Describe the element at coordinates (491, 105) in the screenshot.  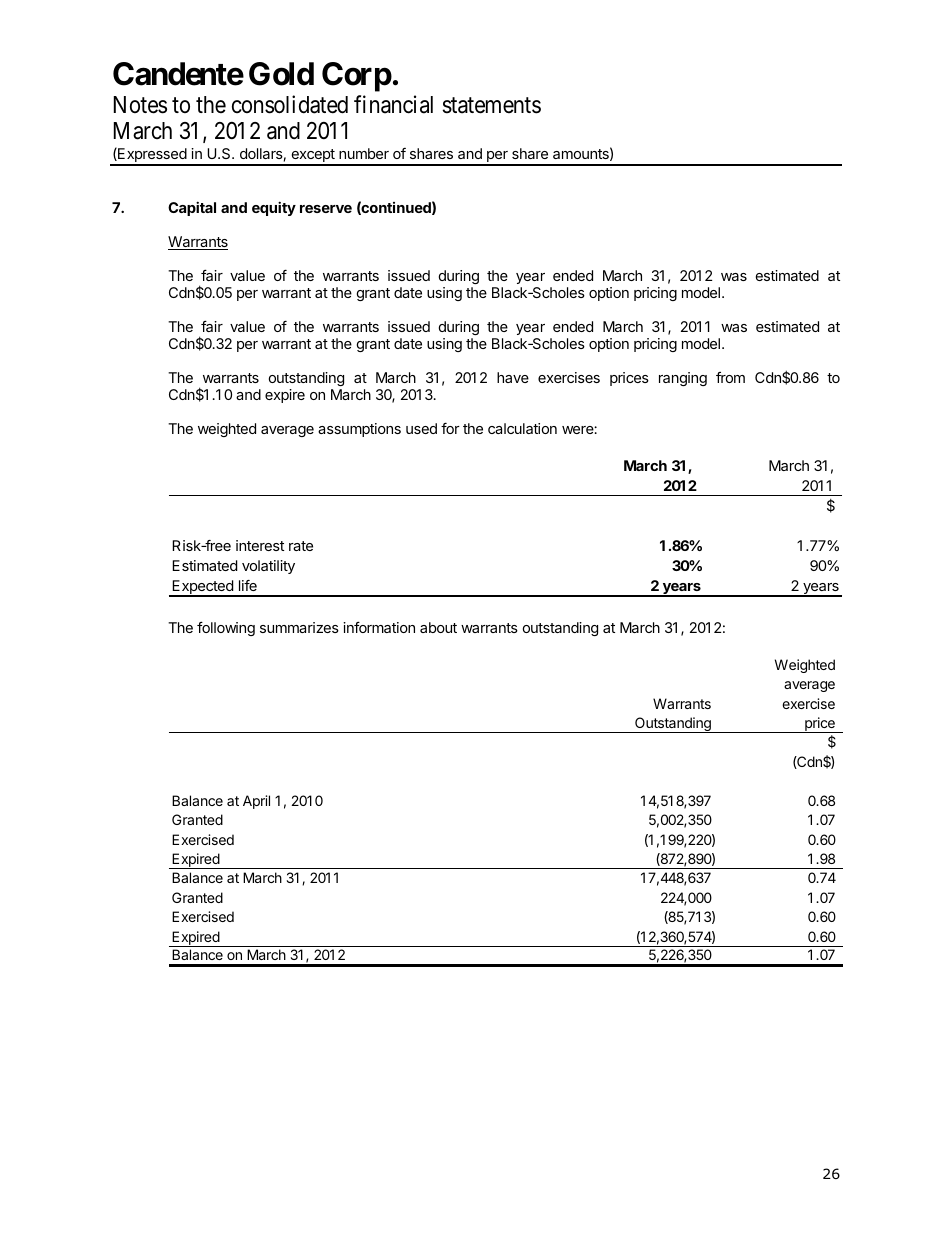
I see `statements` at that location.
